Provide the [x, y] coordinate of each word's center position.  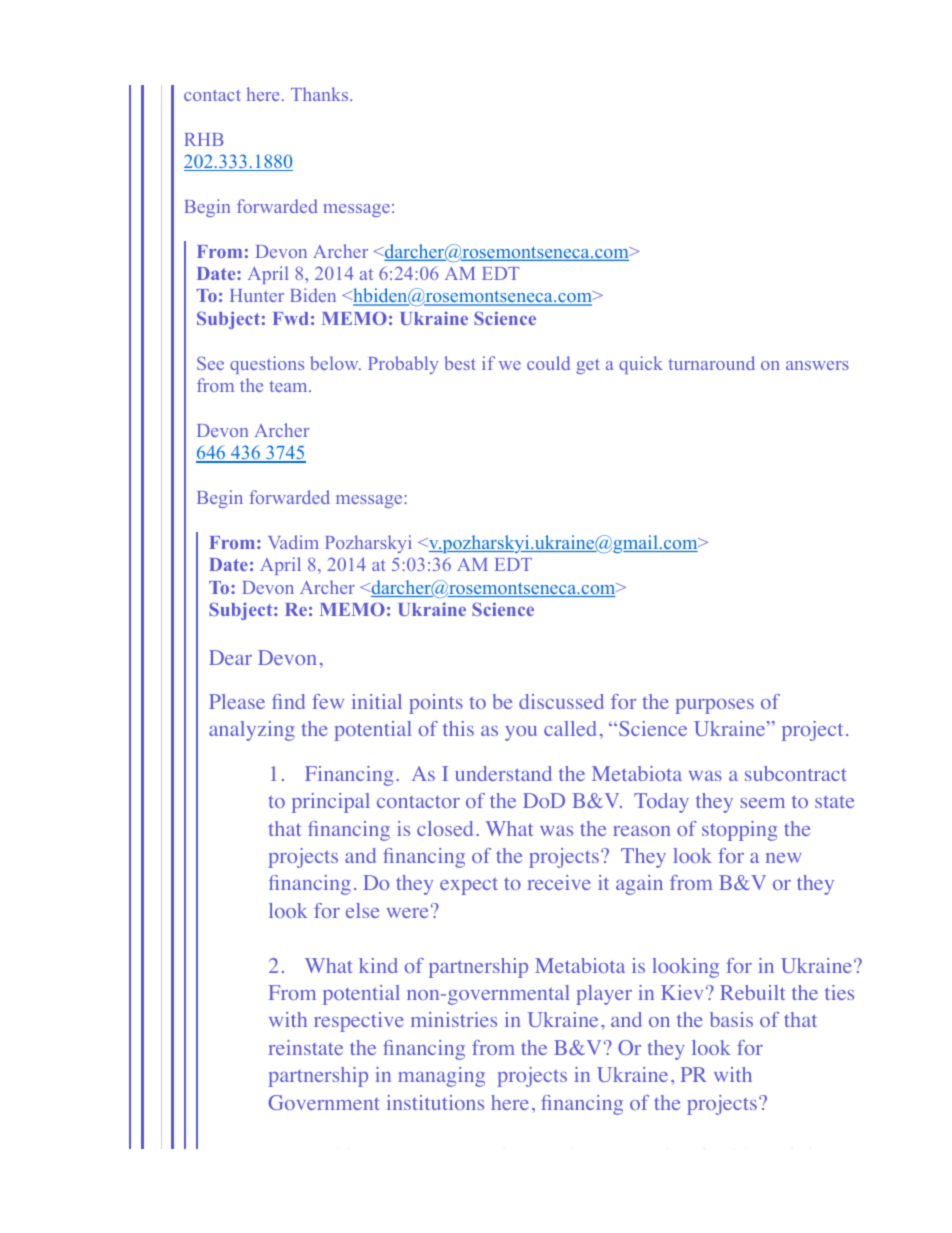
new [783, 858]
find [288, 701]
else [362, 910]
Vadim [293, 542]
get [588, 366]
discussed [561, 701]
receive [559, 882]
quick [641, 365]
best [460, 363]
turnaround [711, 363]
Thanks [321, 94]
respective [359, 1022]
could [548, 363]
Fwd [291, 318]
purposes [714, 706]
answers [817, 365]
